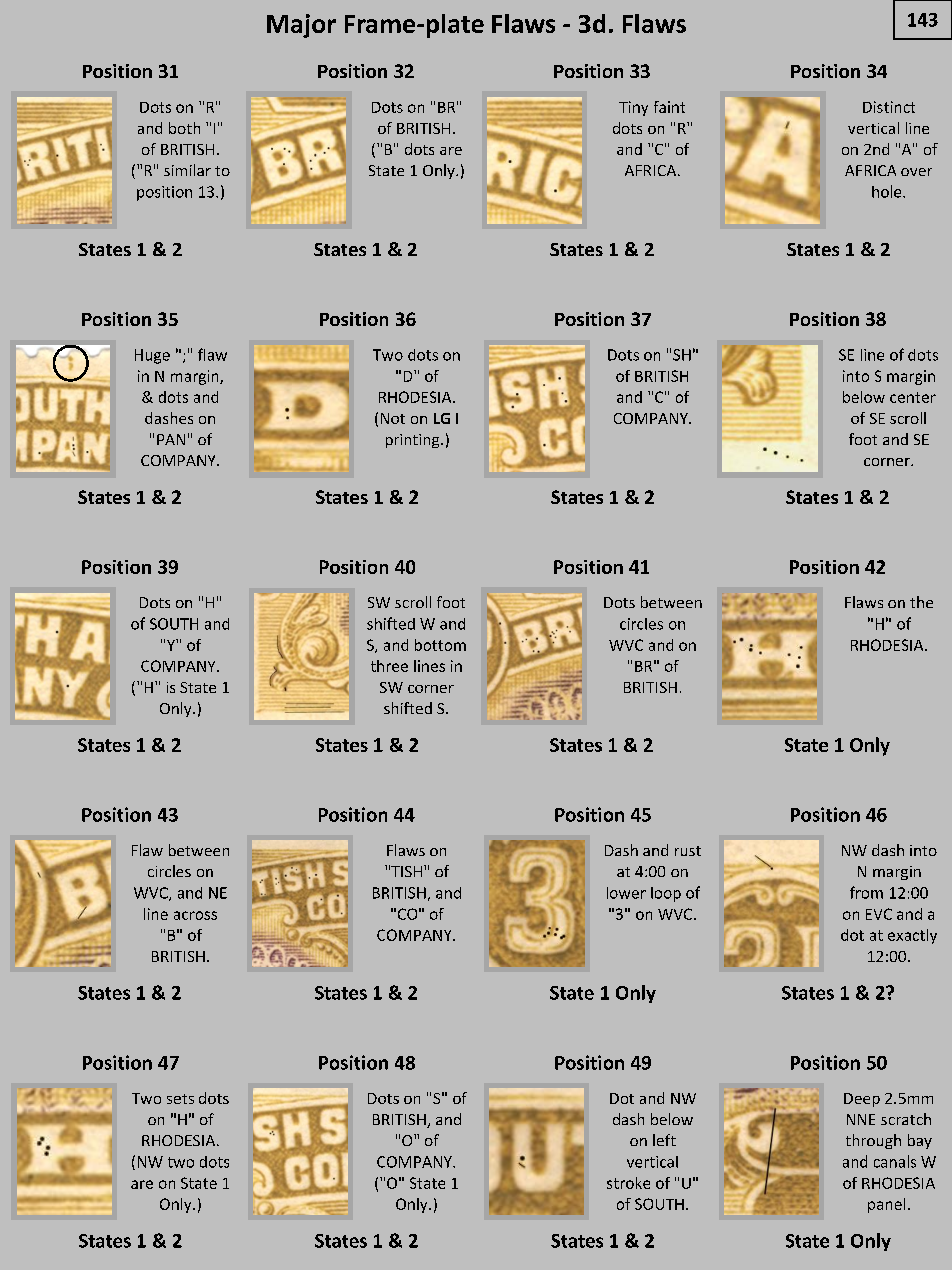  I want to click on sets, so click(180, 1099).
